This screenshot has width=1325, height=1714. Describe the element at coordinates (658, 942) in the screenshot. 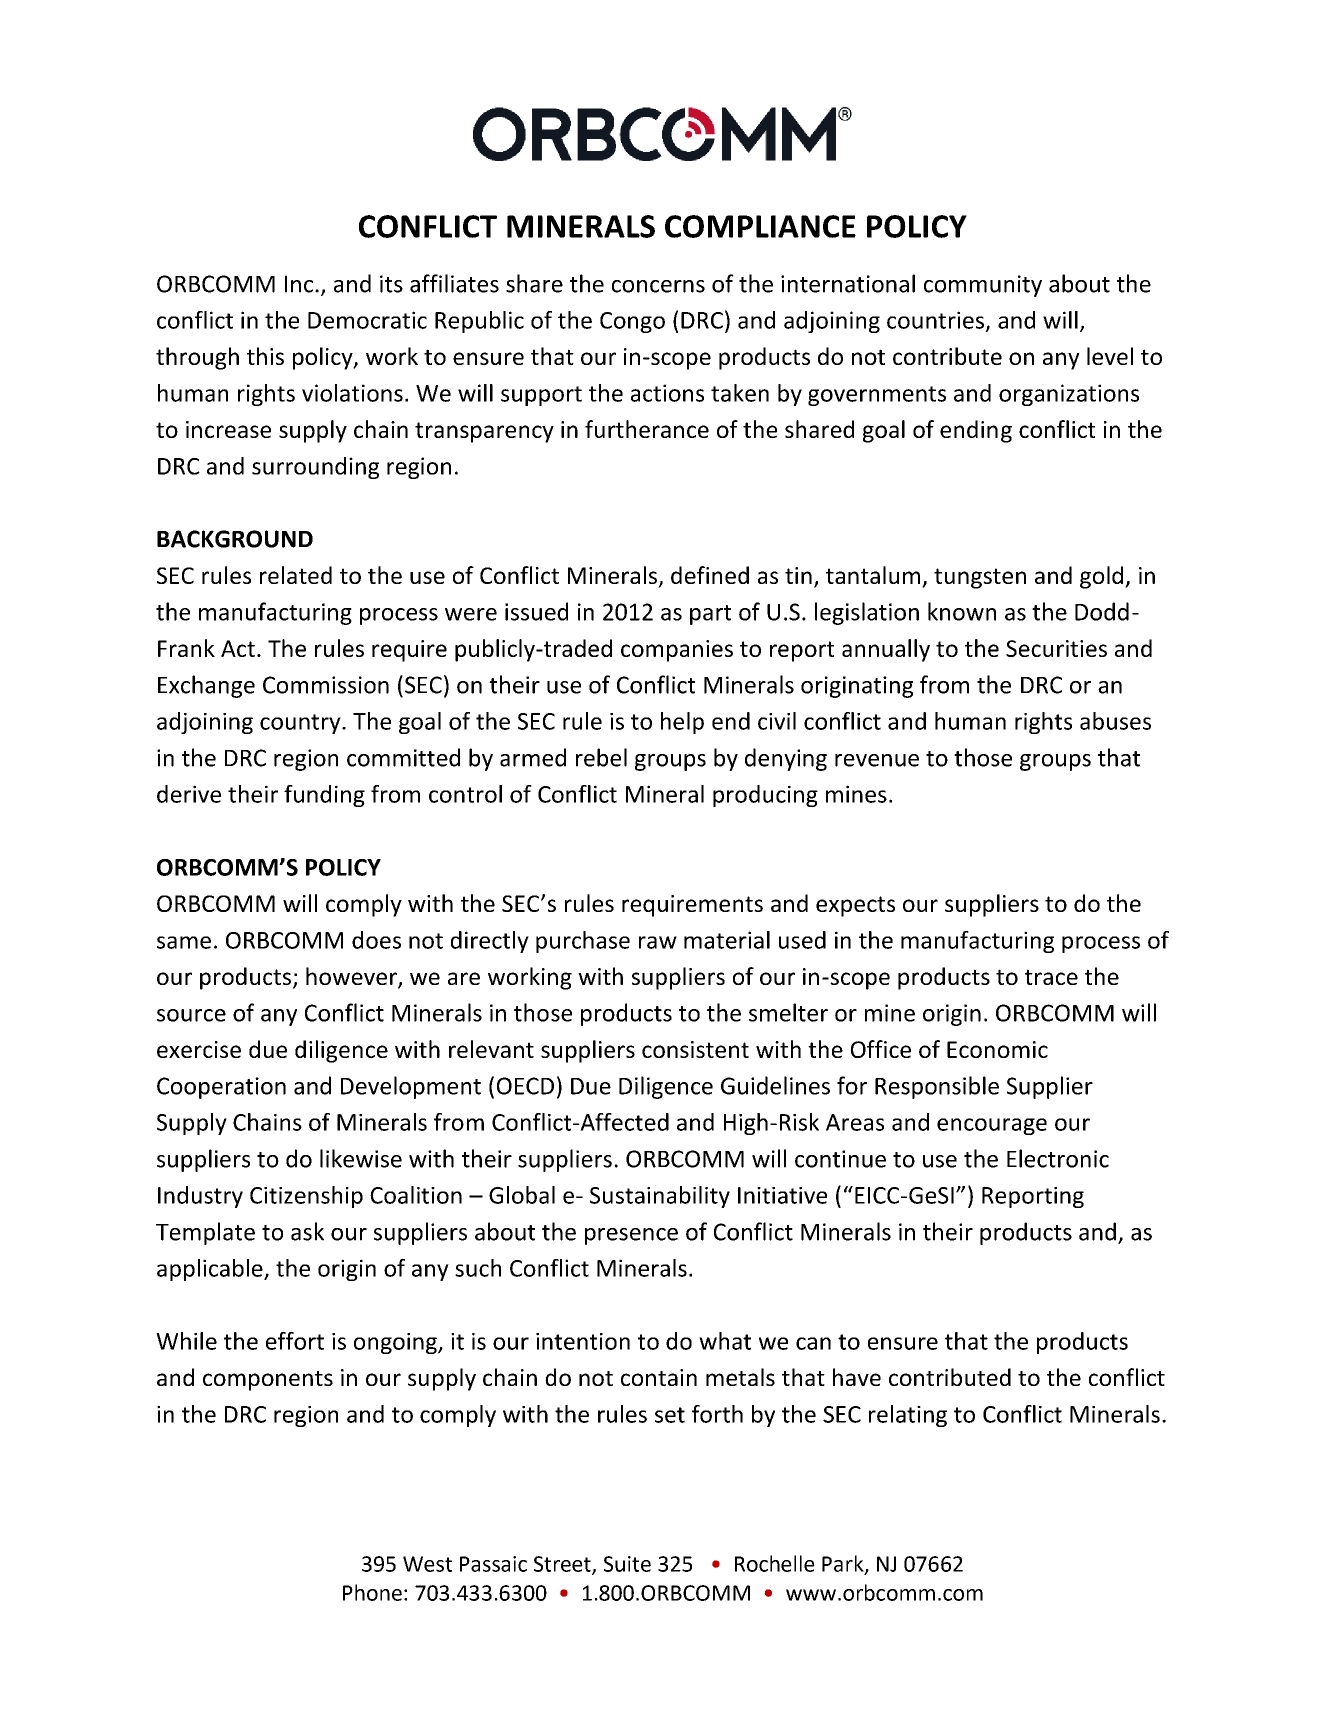

I see `raw` at that location.
